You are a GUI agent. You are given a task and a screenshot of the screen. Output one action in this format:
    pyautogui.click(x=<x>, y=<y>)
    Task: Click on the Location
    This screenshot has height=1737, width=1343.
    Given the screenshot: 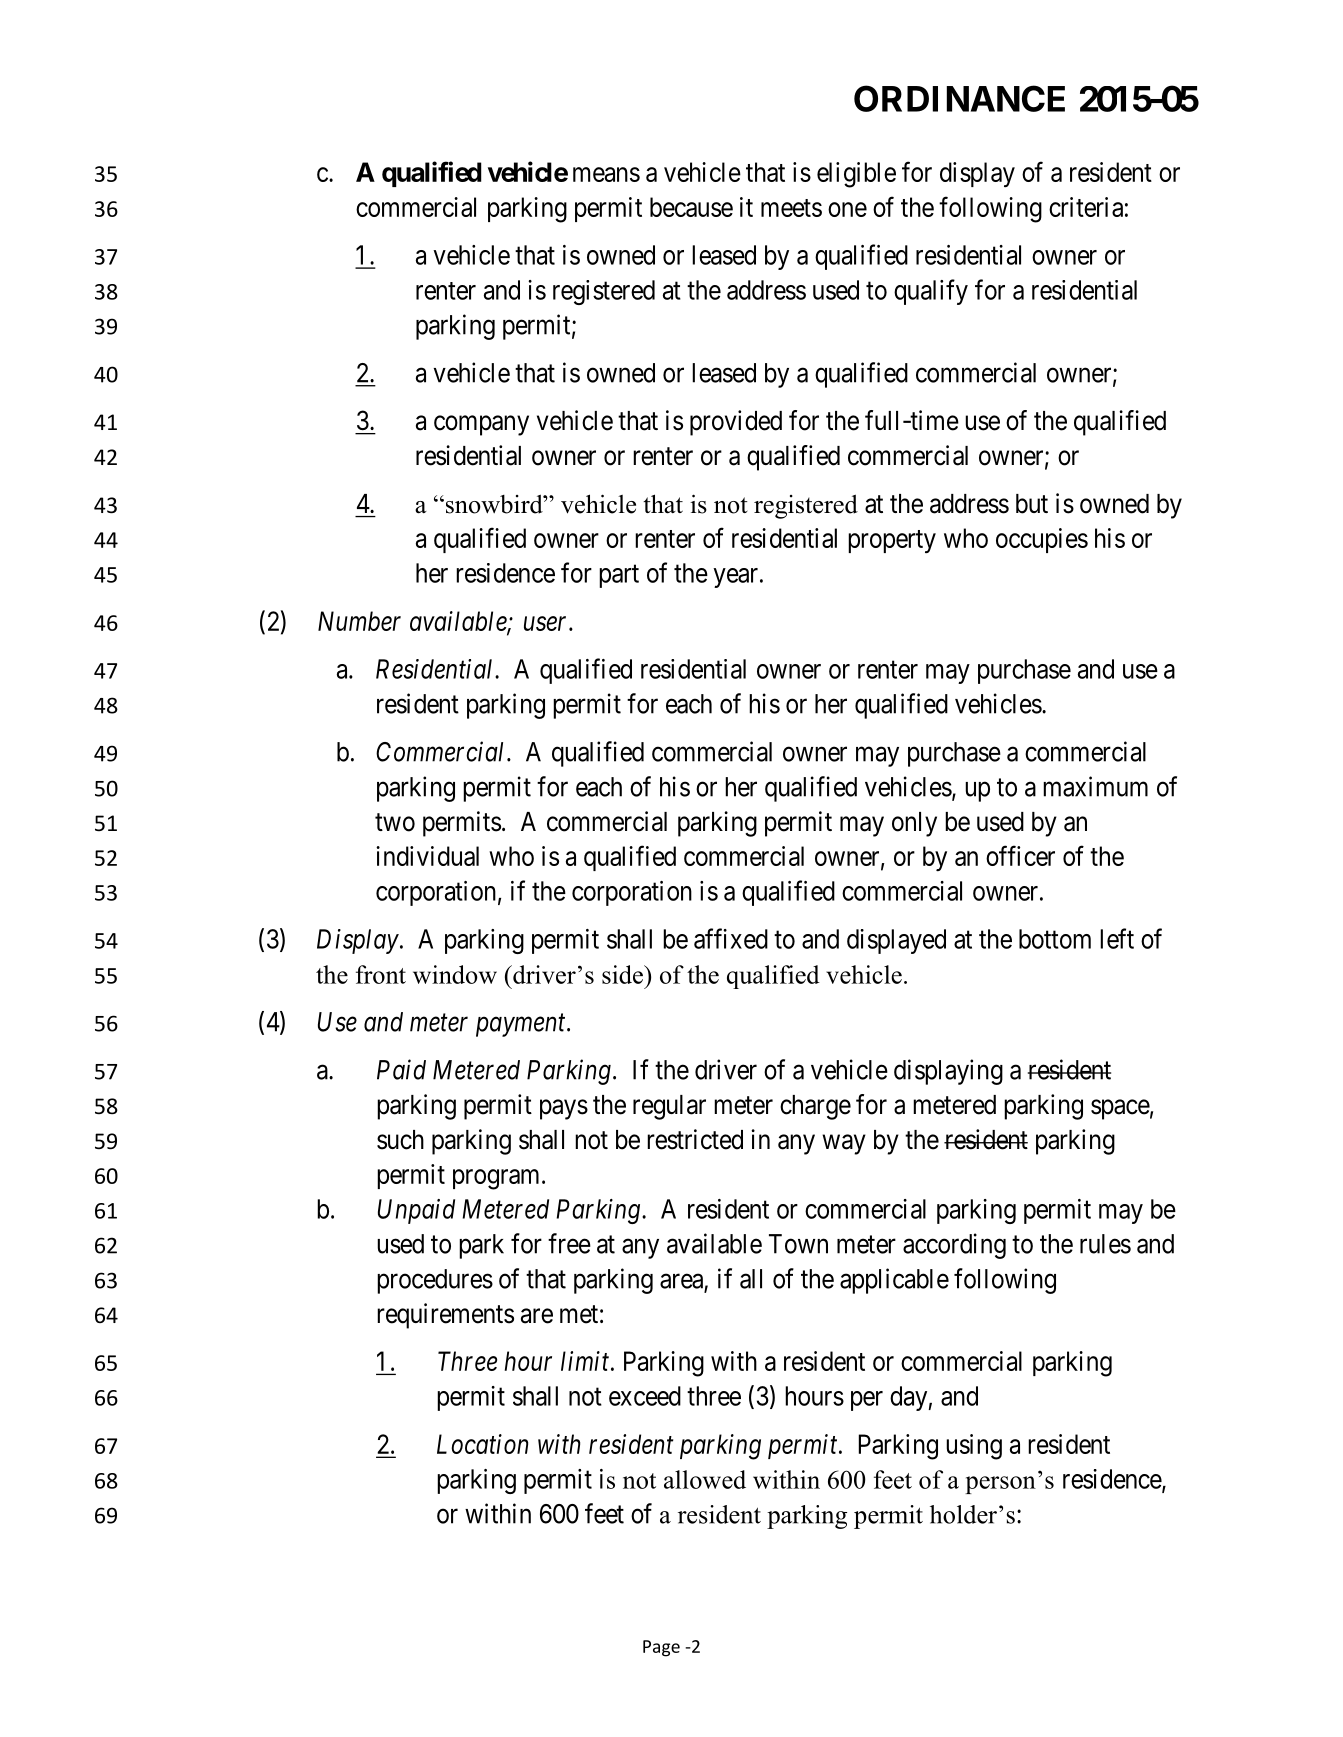 What is the action you would take?
    pyautogui.click(x=482, y=1444)
